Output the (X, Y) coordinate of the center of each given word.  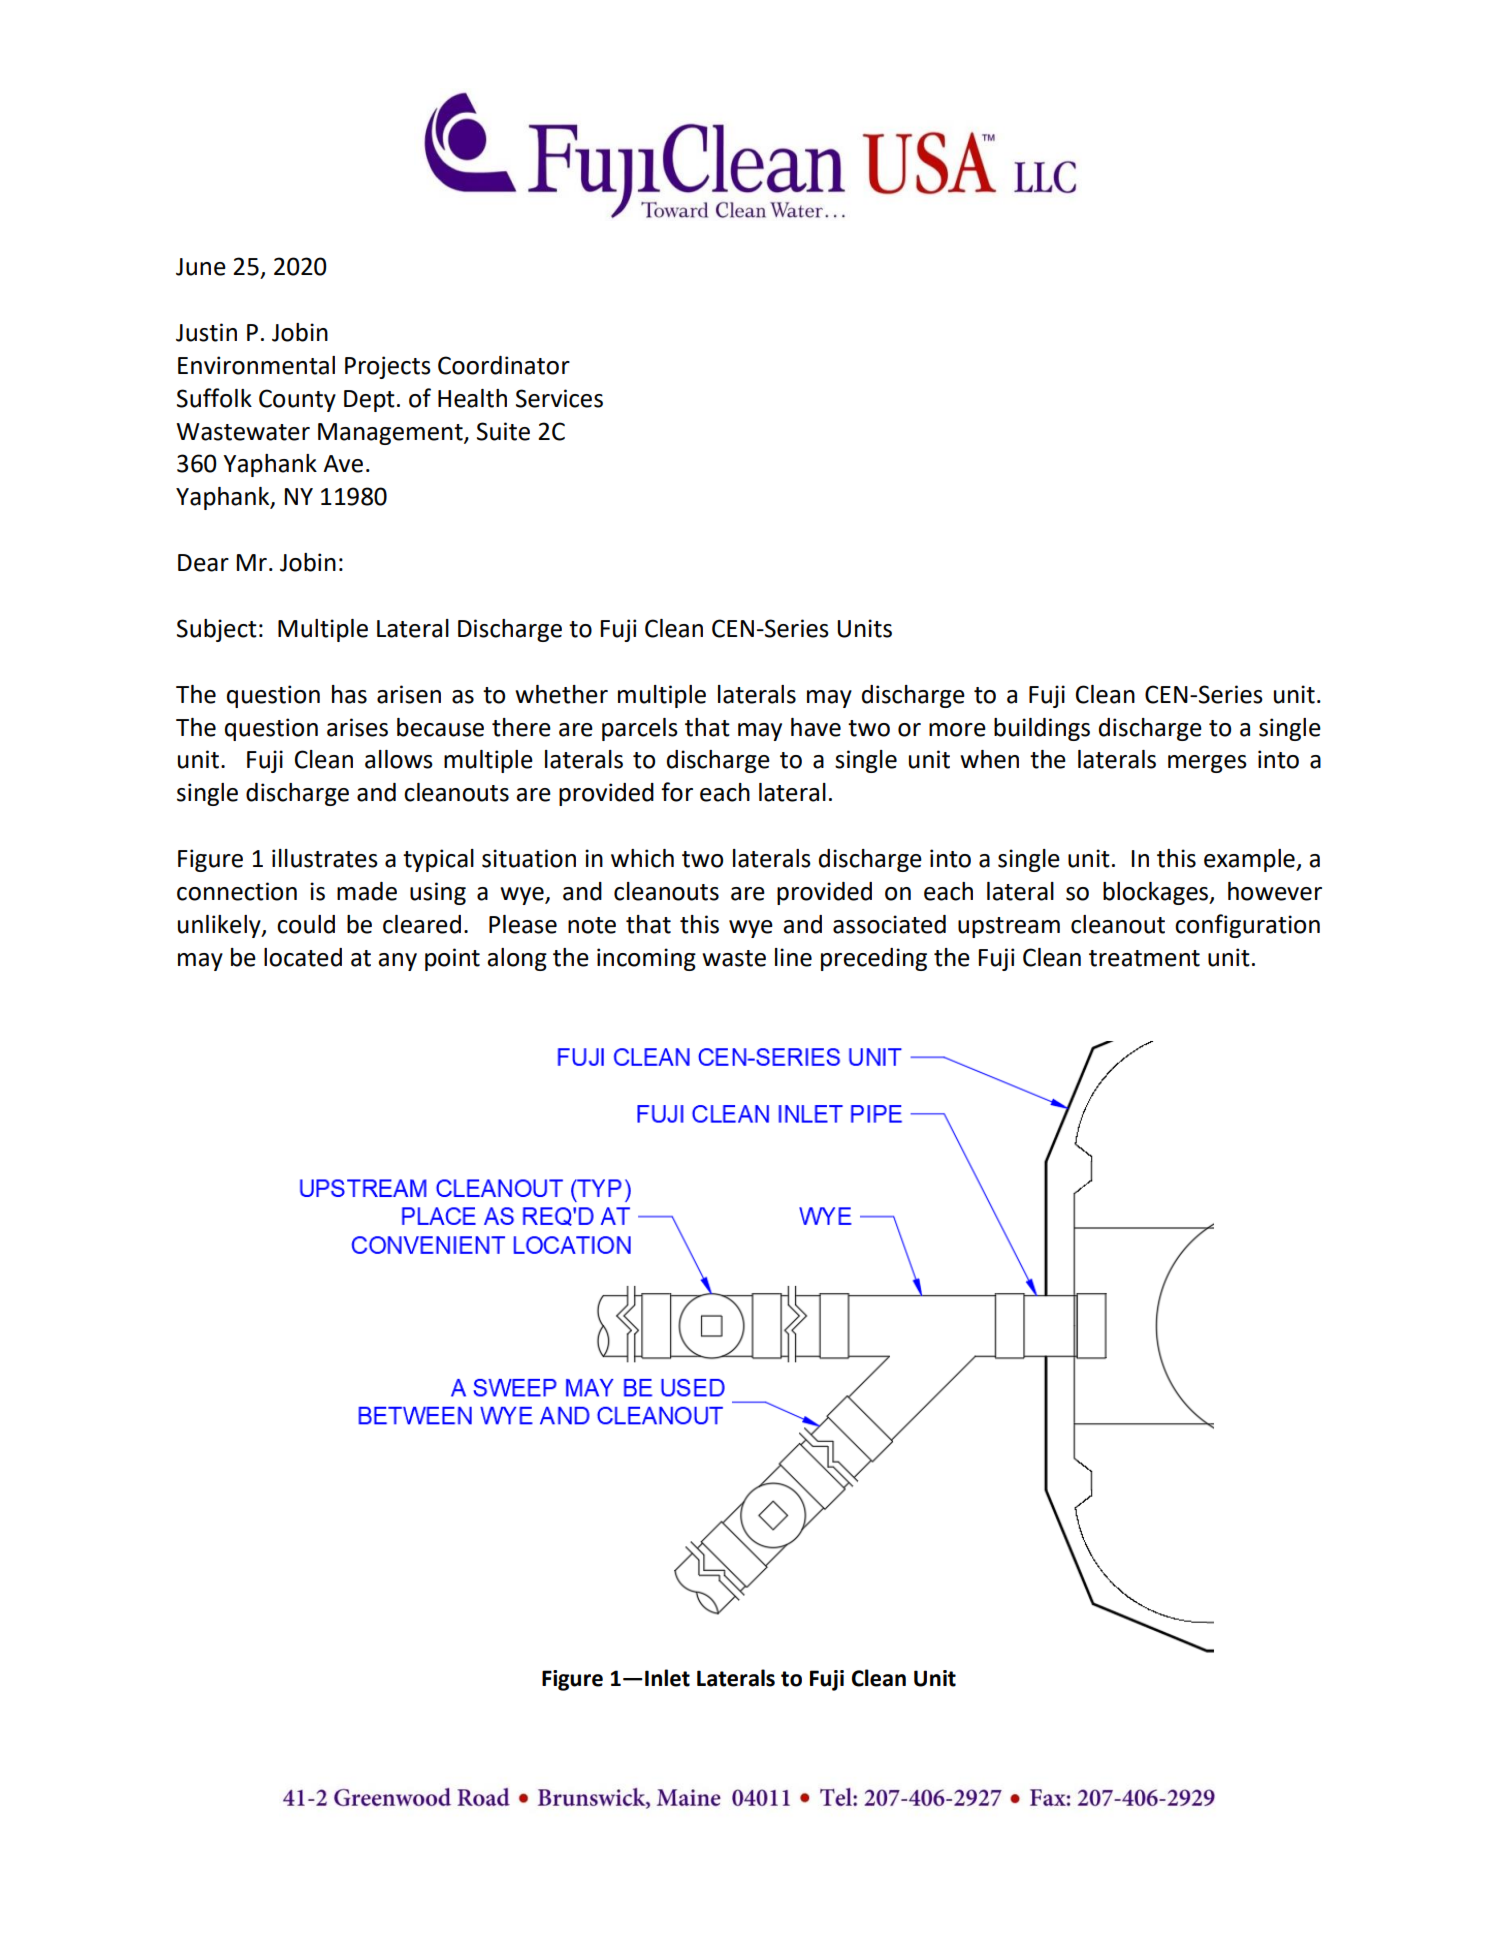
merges (1207, 764)
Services (559, 398)
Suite (503, 431)
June (201, 267)
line (793, 957)
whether (561, 694)
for (677, 792)
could (306, 924)
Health (472, 398)
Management (391, 434)
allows (399, 759)
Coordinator (504, 365)
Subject (217, 630)
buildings (1042, 729)
